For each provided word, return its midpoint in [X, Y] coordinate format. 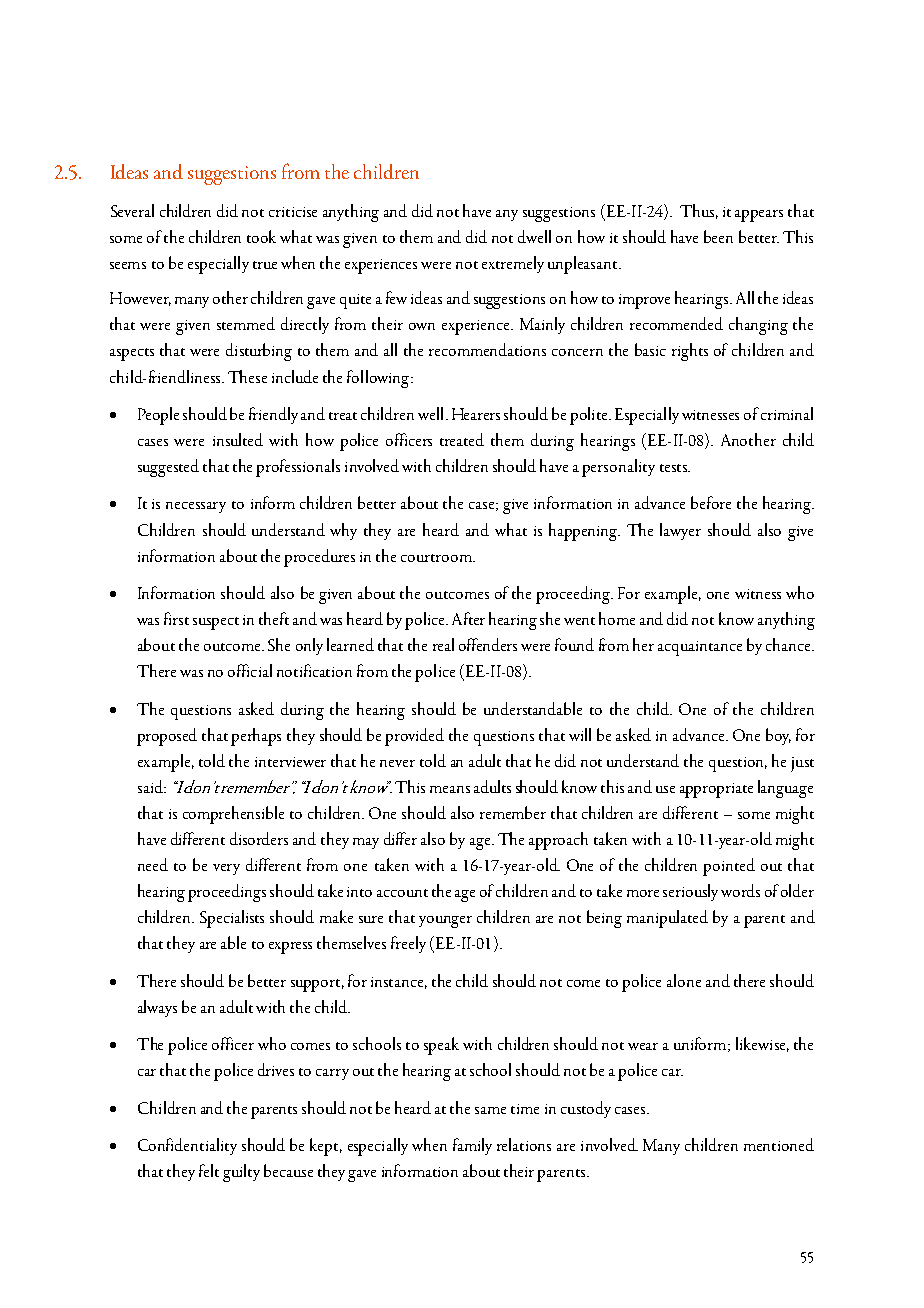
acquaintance [700, 648]
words [740, 890]
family [472, 1146]
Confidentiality [187, 1146]
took [261, 236]
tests [674, 468]
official [250, 670]
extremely [513, 264]
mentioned [779, 1144]
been [718, 236]
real [443, 644]
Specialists [232, 919]
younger [445, 922]
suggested [168, 468]
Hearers [476, 414]
